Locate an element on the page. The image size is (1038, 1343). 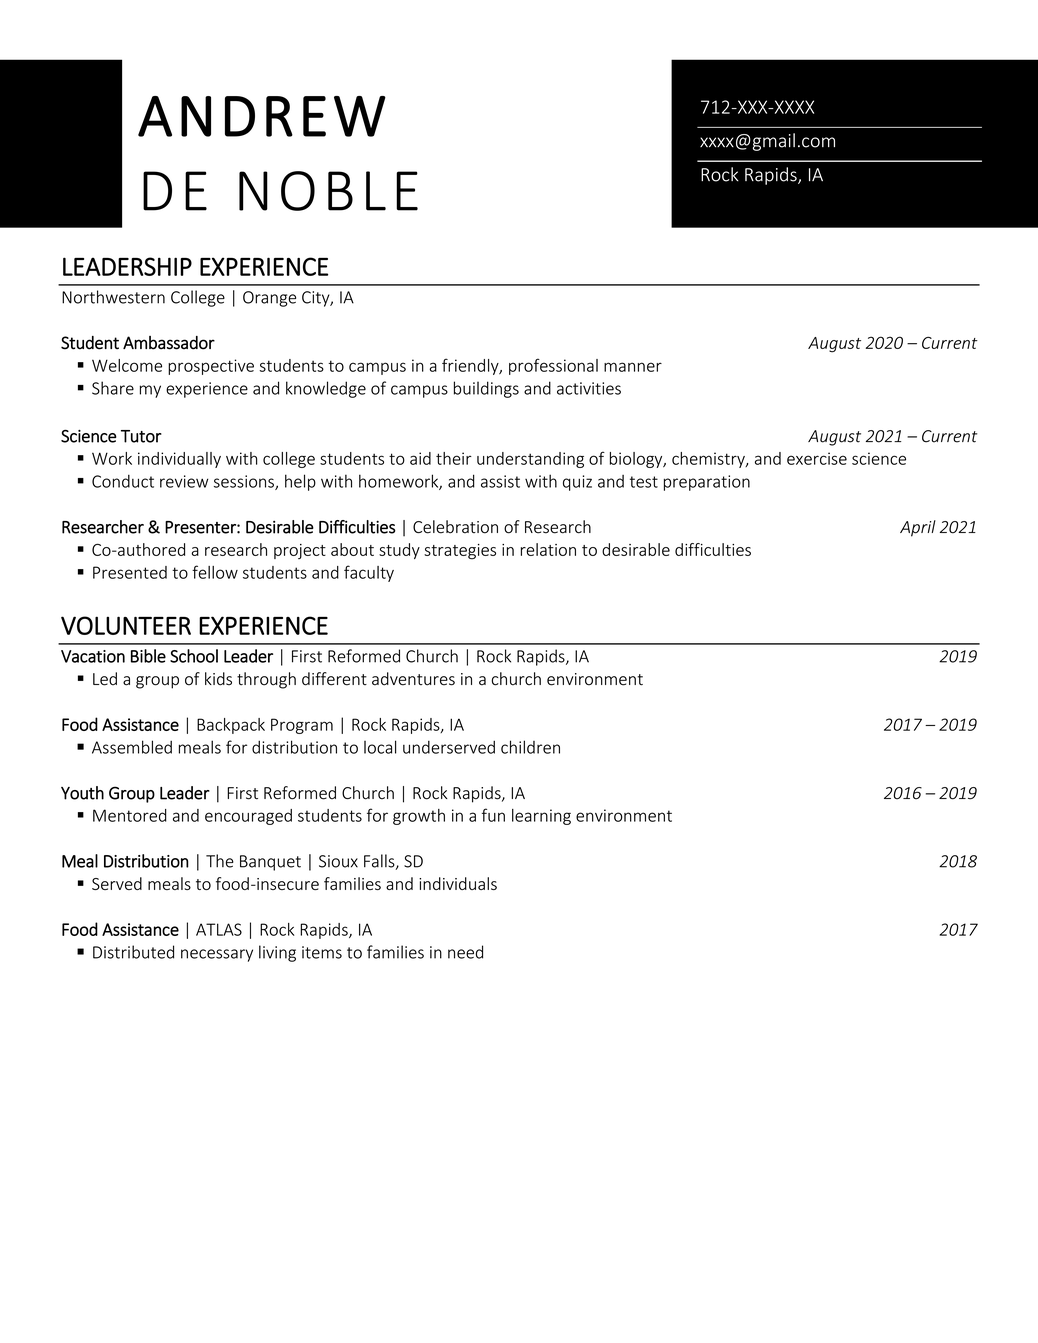
Celebration is located at coordinates (455, 527).
